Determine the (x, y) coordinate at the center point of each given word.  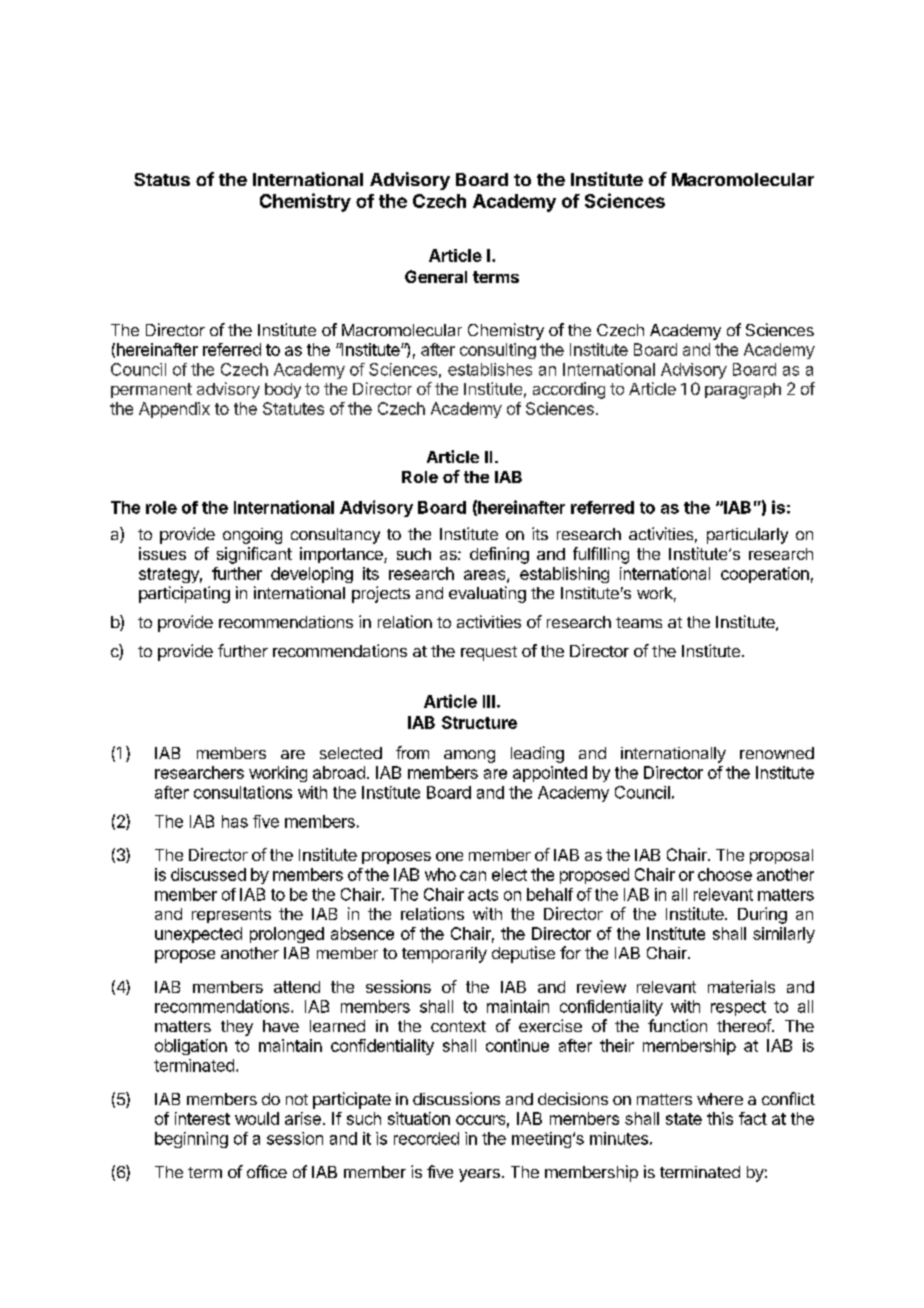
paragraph (743, 391)
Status (162, 179)
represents (231, 915)
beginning (191, 1140)
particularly (747, 536)
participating (184, 594)
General (436, 276)
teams (639, 622)
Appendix (174, 410)
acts (483, 895)
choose (725, 874)
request (489, 653)
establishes (490, 369)
